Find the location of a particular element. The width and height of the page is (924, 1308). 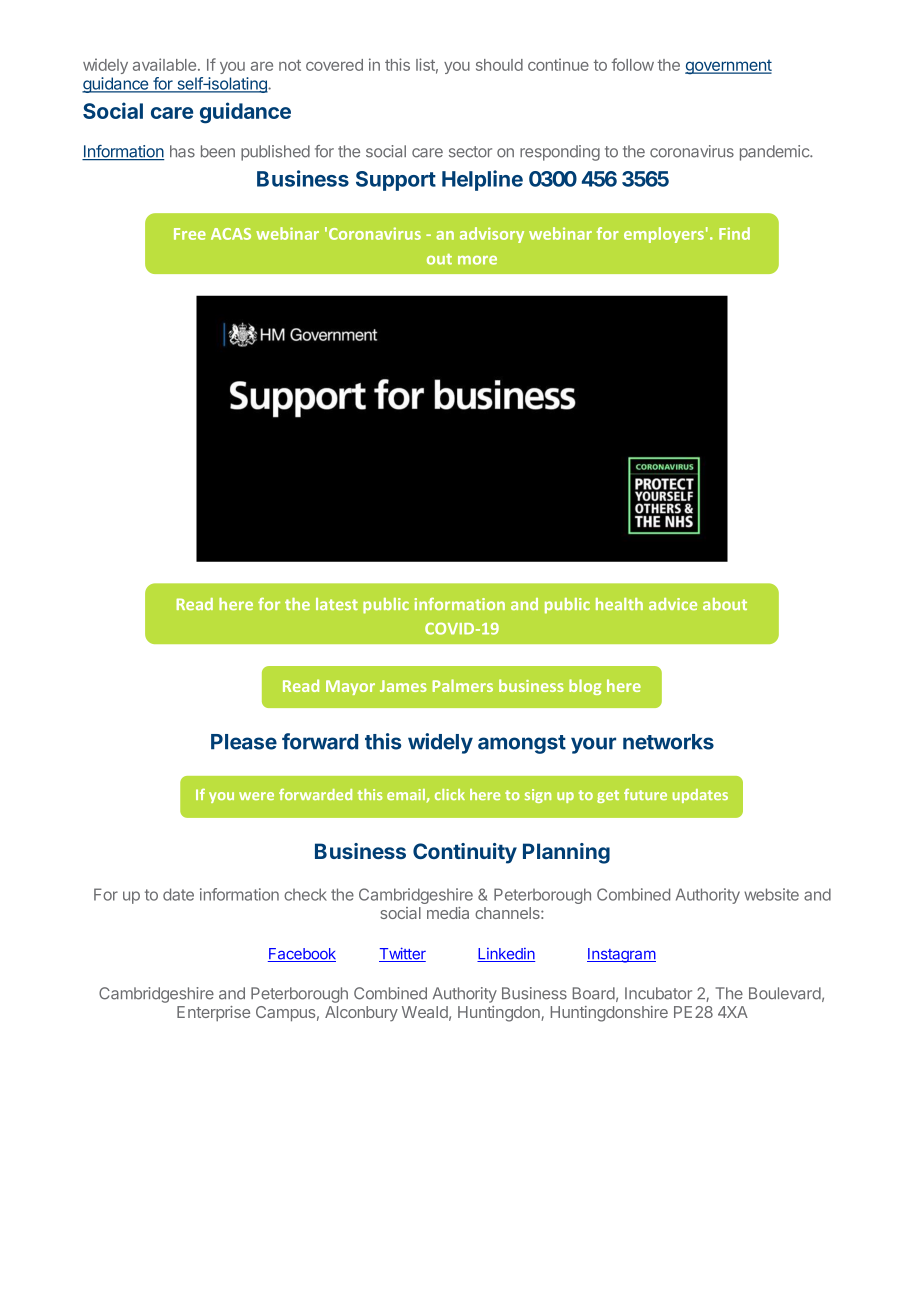

about is located at coordinates (725, 604).
